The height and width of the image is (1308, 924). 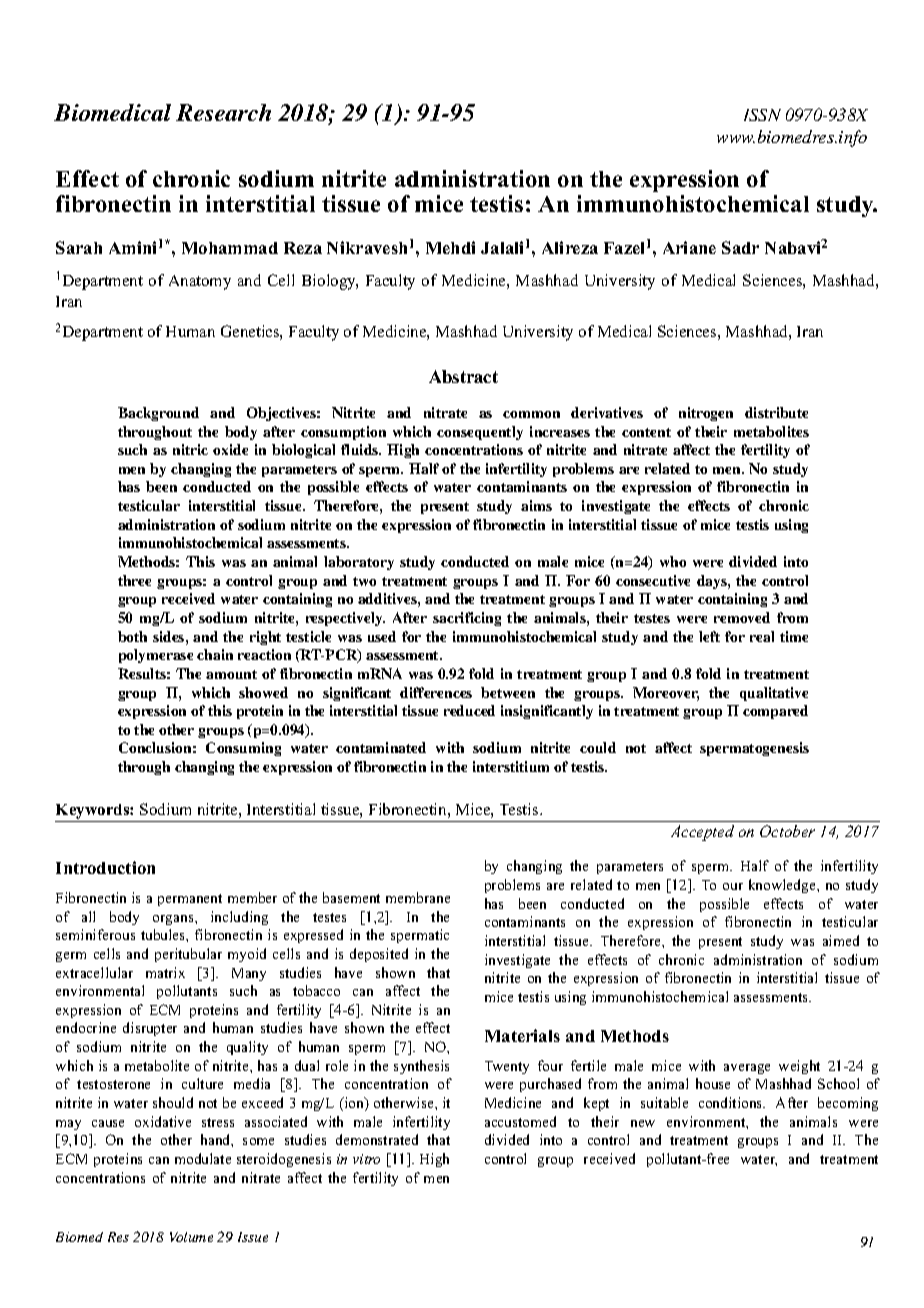 I want to click on conditions, so click(x=732, y=1102).
